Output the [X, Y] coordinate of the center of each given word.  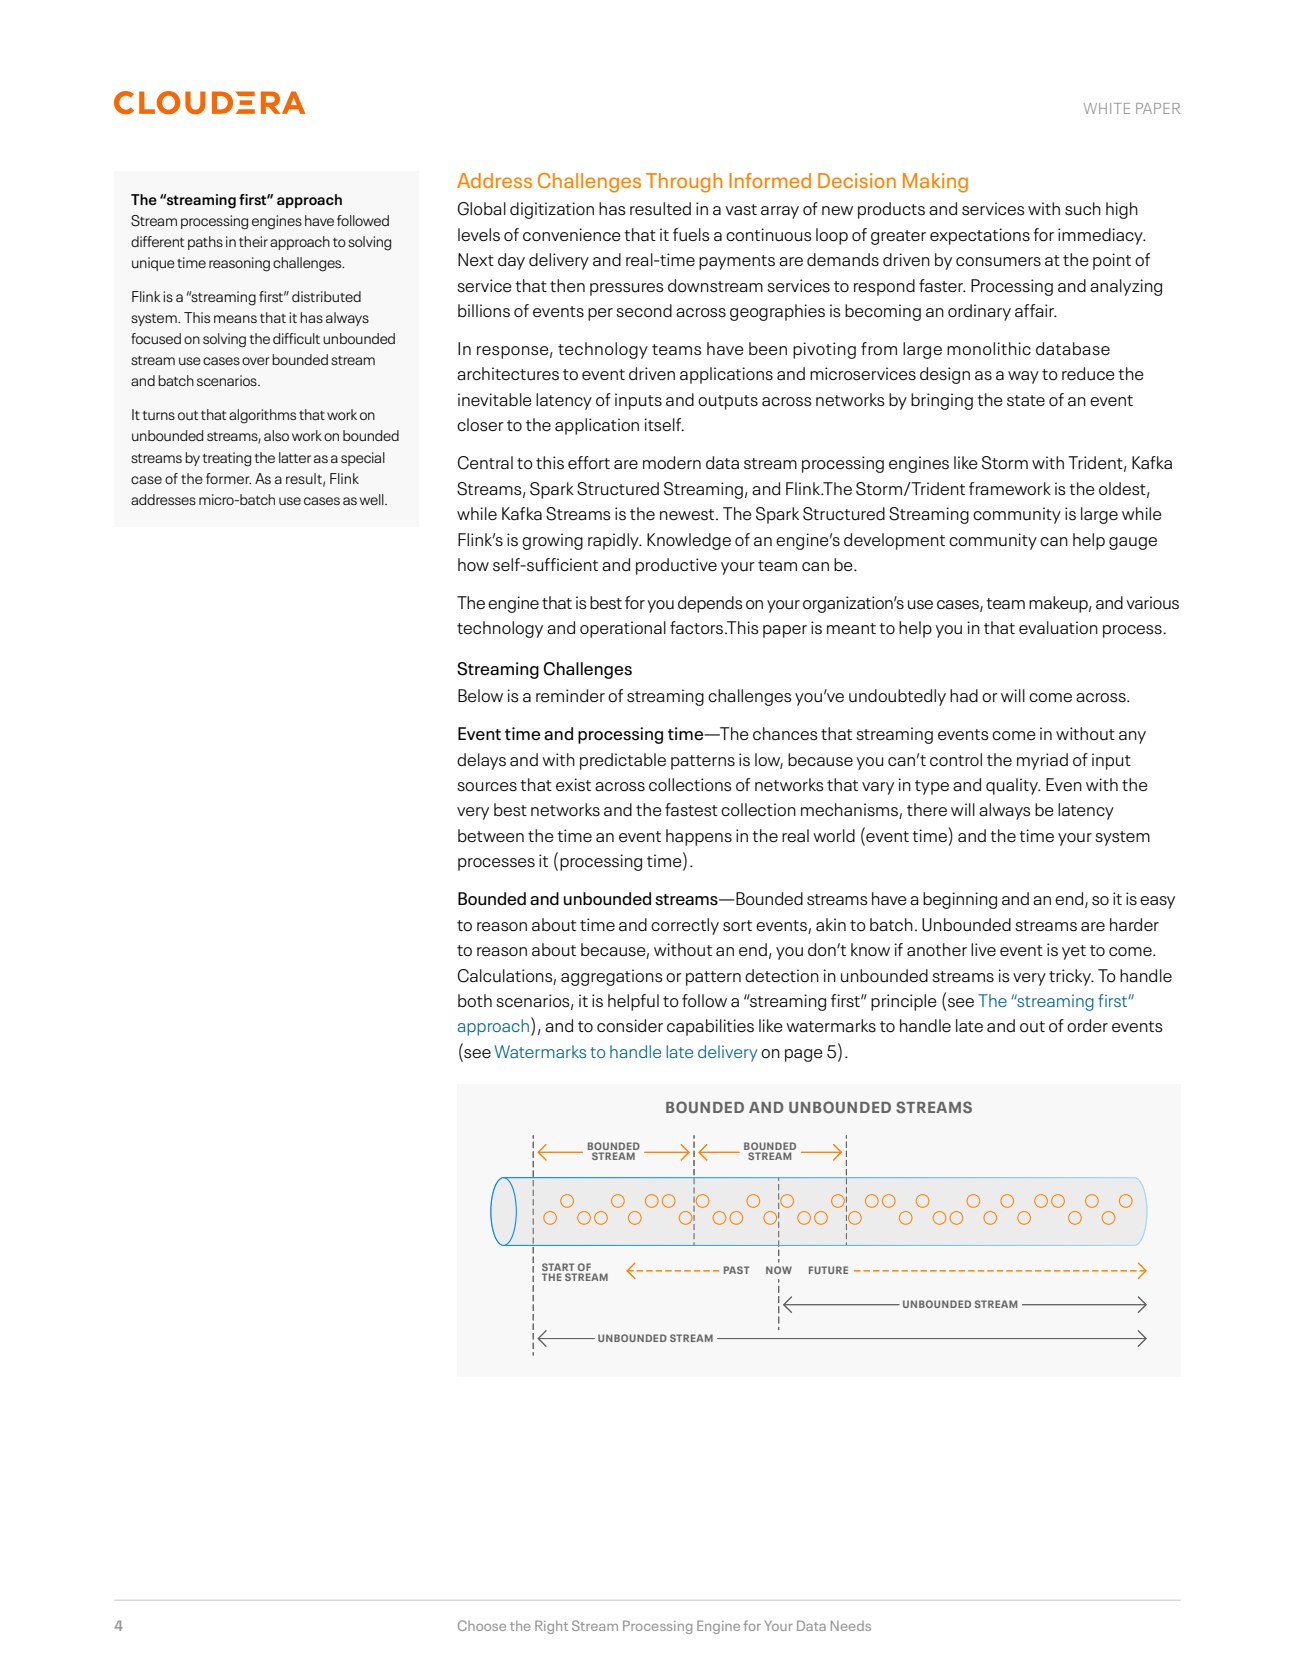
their [253, 241]
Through [684, 183]
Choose [482, 1625]
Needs [851, 1626]
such [1083, 209]
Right [551, 1627]
